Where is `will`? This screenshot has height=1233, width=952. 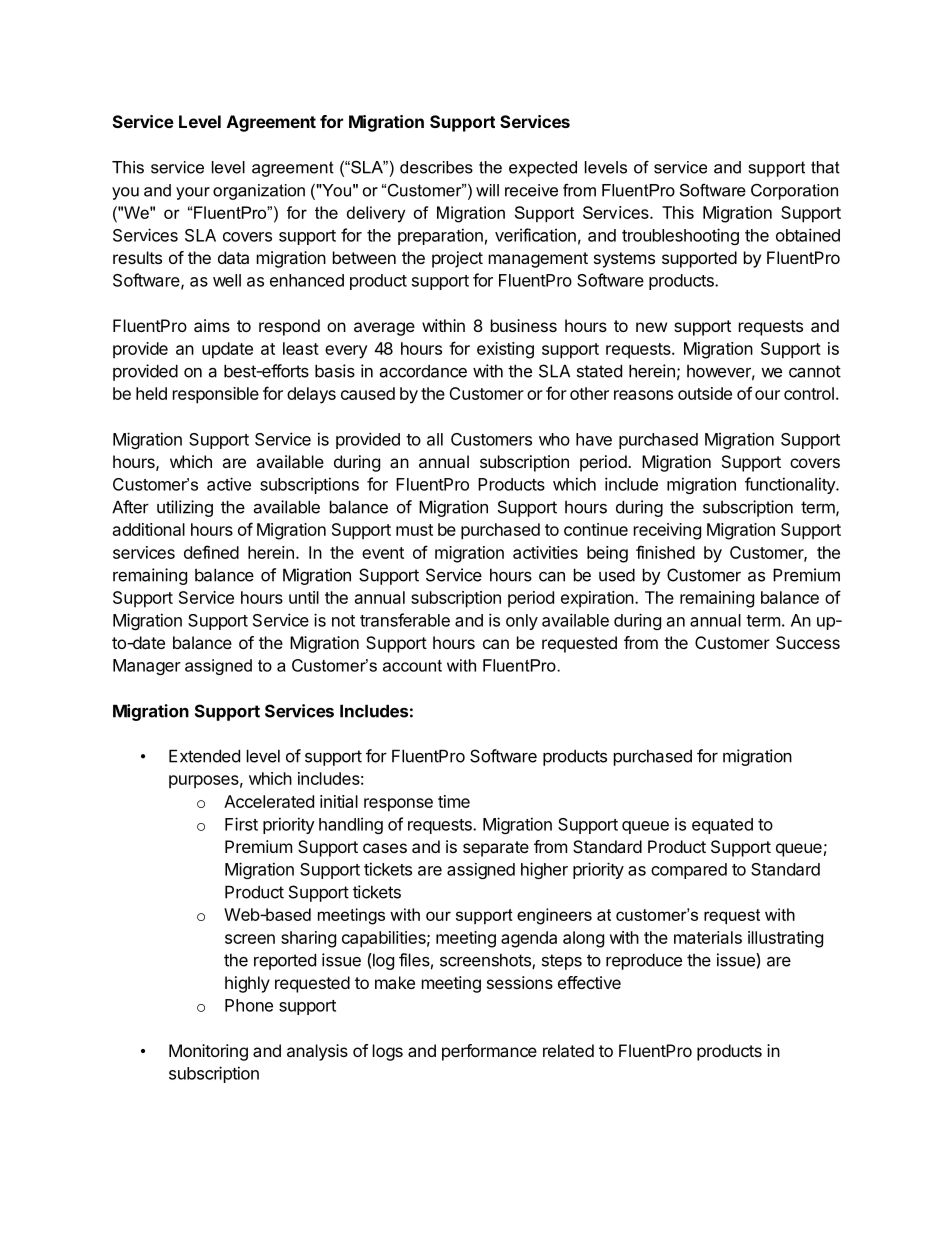
will is located at coordinates (487, 190).
